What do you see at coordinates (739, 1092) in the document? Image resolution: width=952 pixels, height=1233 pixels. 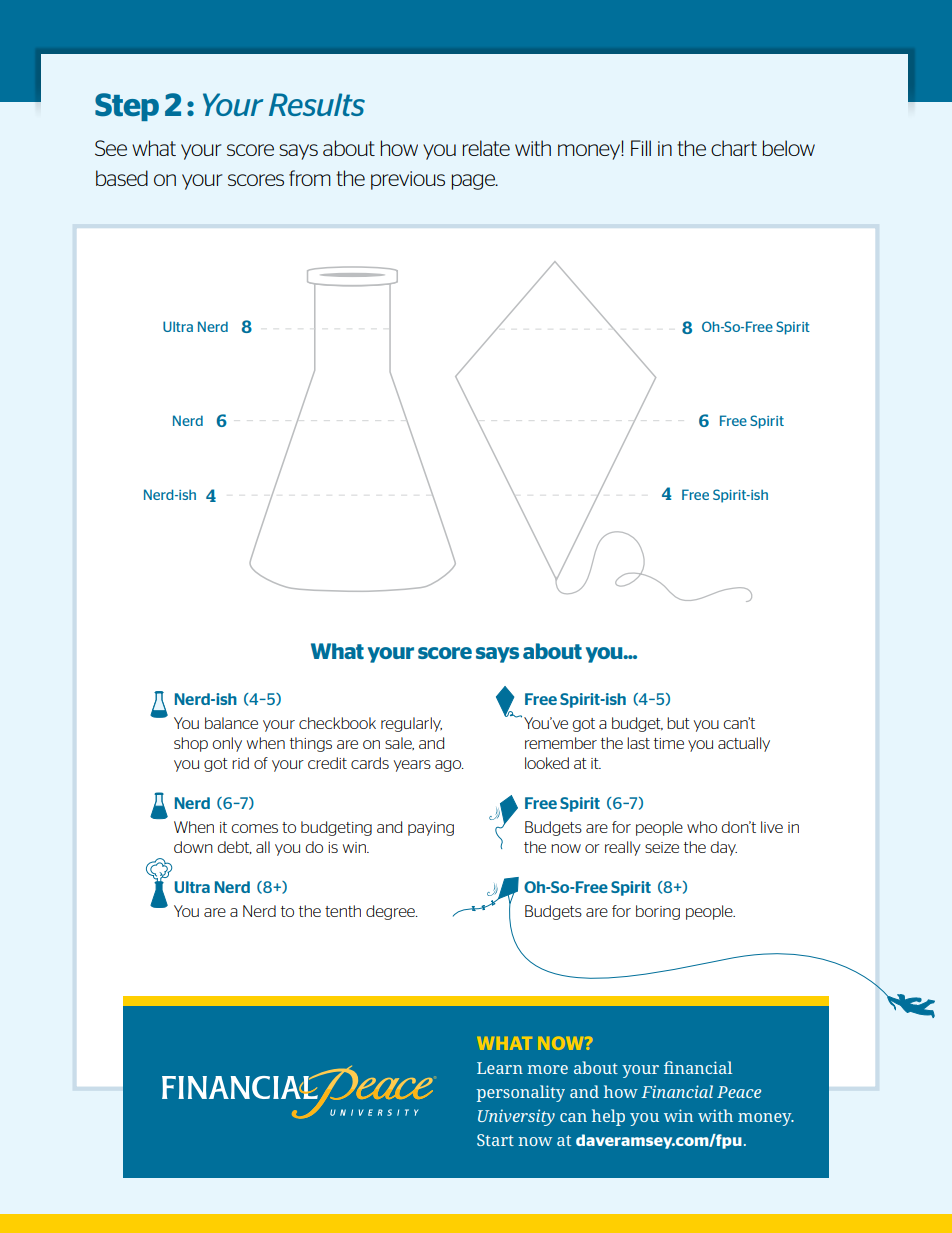 I see `Peace` at bounding box center [739, 1092].
